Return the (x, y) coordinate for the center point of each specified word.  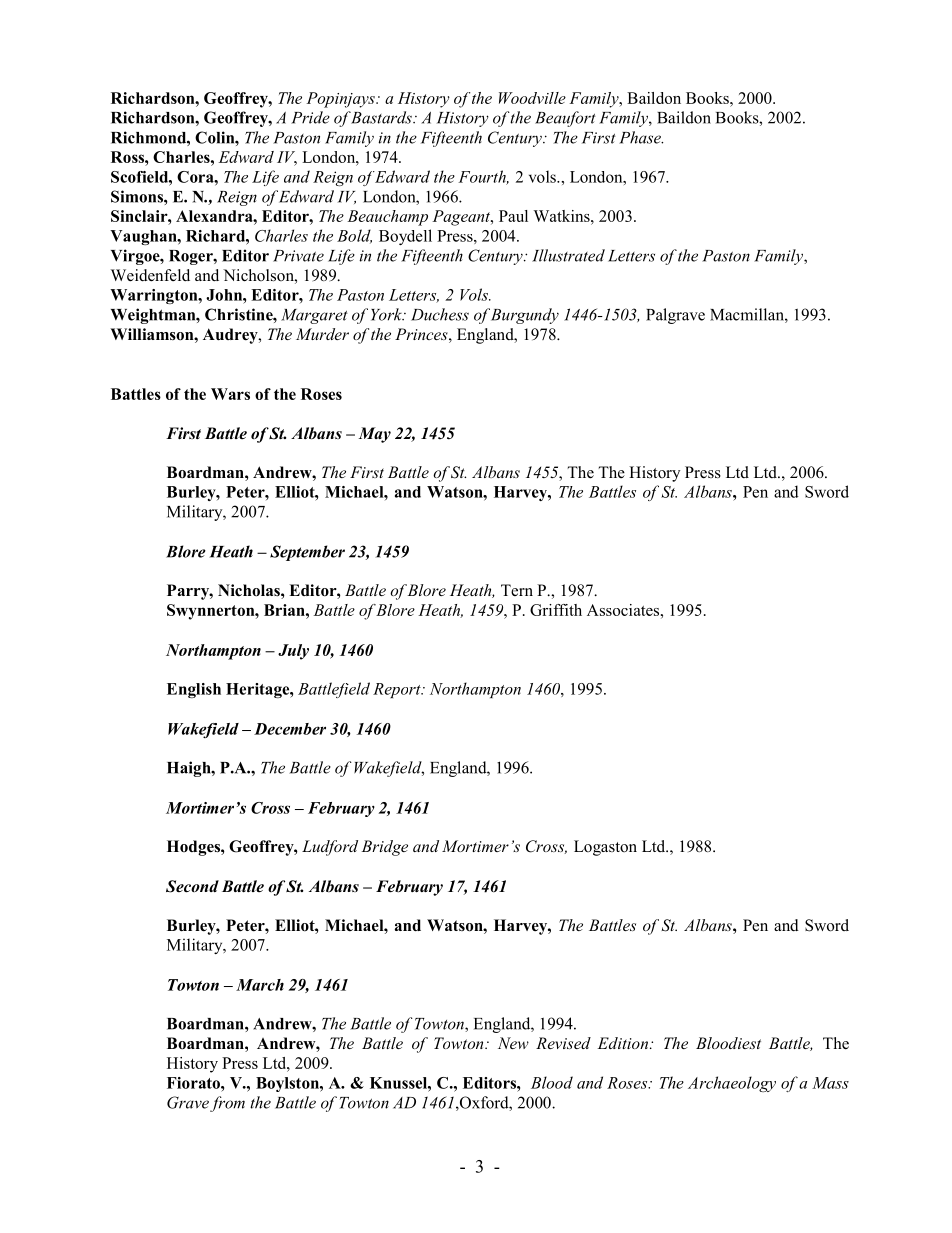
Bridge (384, 848)
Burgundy (525, 316)
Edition (624, 1043)
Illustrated (568, 255)
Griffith (556, 610)
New (513, 1043)
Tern (517, 590)
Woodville (532, 98)
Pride (310, 117)
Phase (641, 137)
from (227, 1104)
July (293, 652)
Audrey (231, 336)
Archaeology (732, 1084)
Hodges (194, 848)
